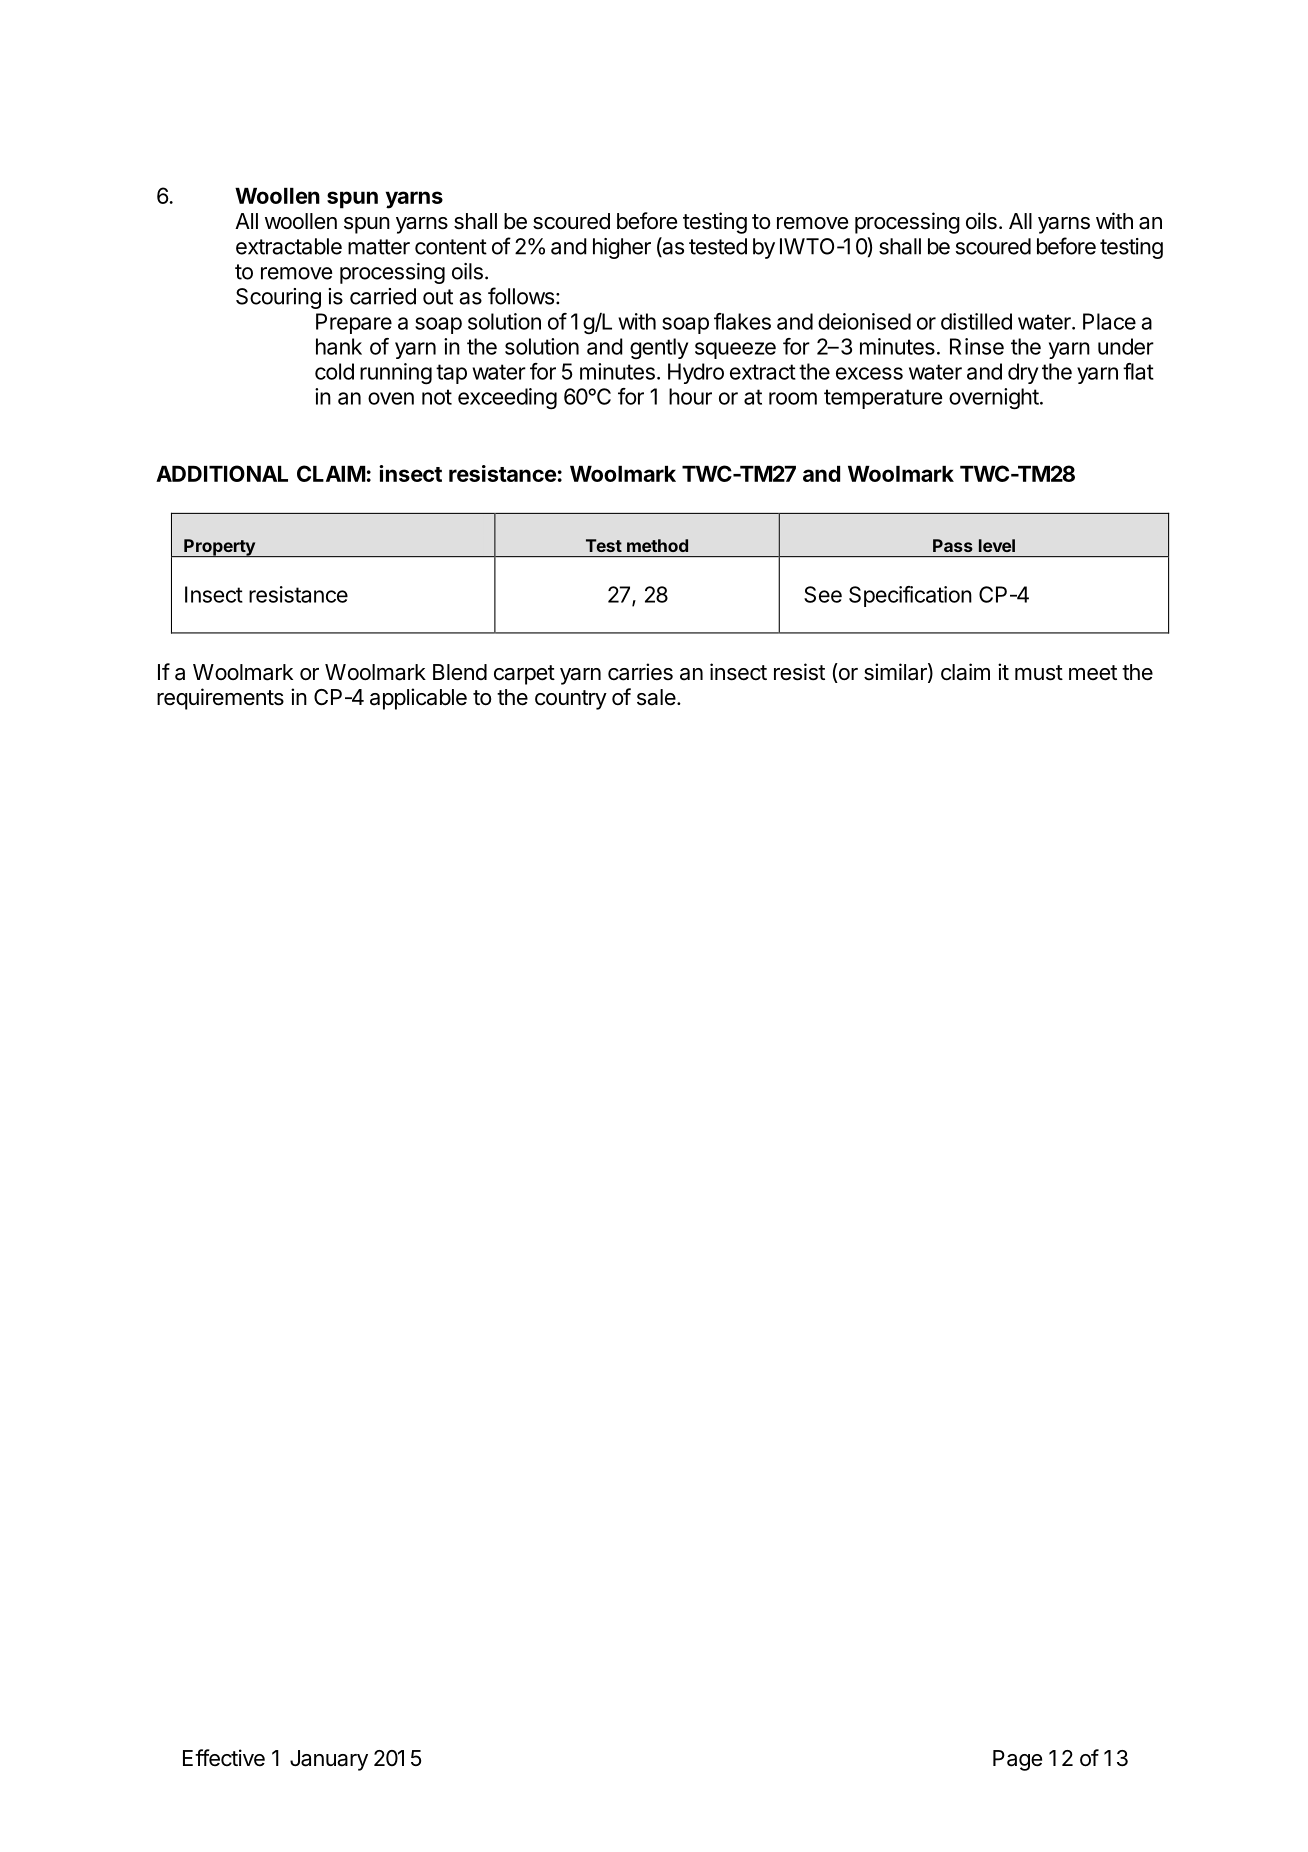 This screenshot has width=1308, height=1852. I want to click on applicable, so click(418, 699).
